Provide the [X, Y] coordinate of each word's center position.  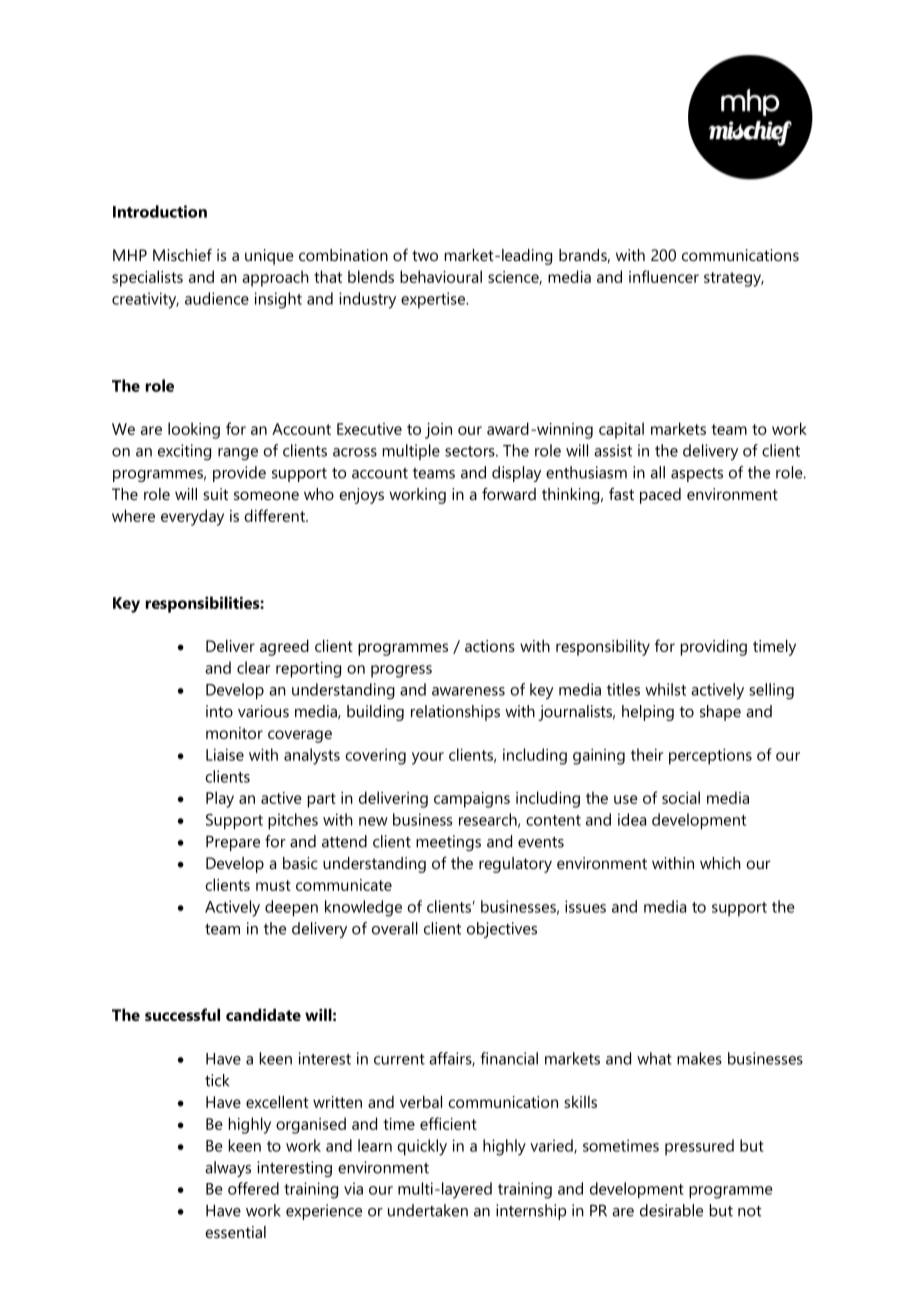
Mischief [182, 254]
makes [699, 1058]
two [425, 255]
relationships [455, 713]
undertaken [428, 1210]
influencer [664, 276]
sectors [471, 451]
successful [182, 1014]
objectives [502, 930]
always [228, 1169]
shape [720, 713]
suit [215, 494]
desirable [671, 1210]
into [219, 711]
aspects [697, 475]
